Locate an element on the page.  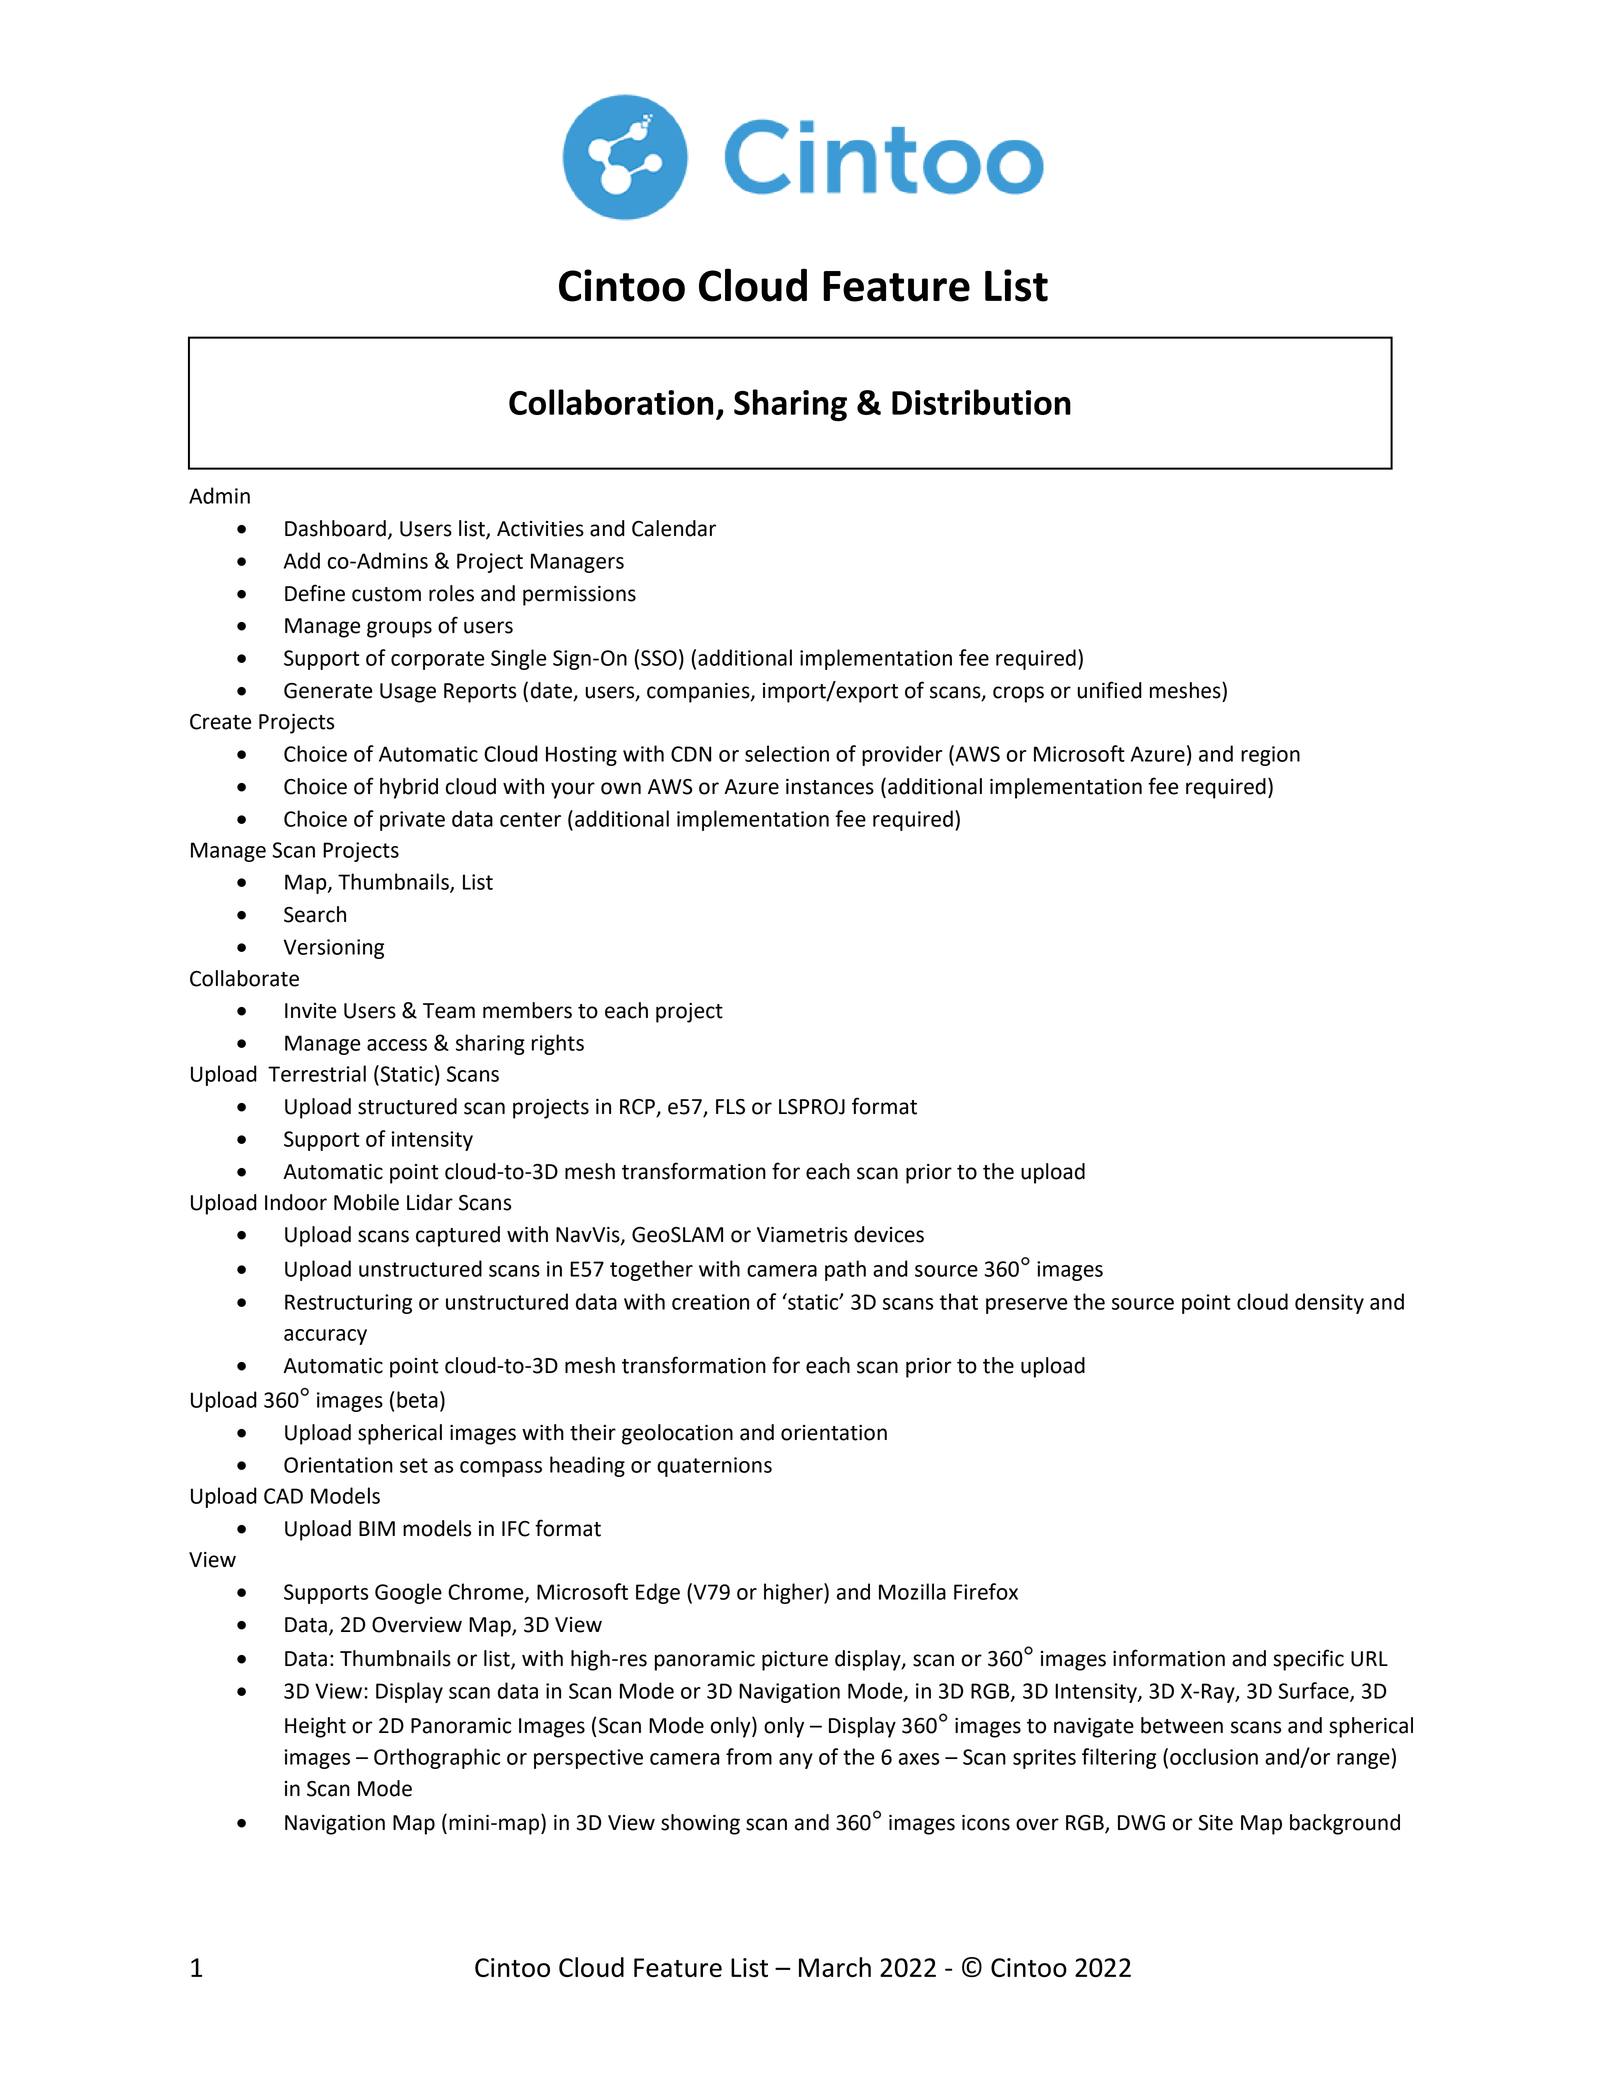
specific is located at coordinates (1308, 1660).
